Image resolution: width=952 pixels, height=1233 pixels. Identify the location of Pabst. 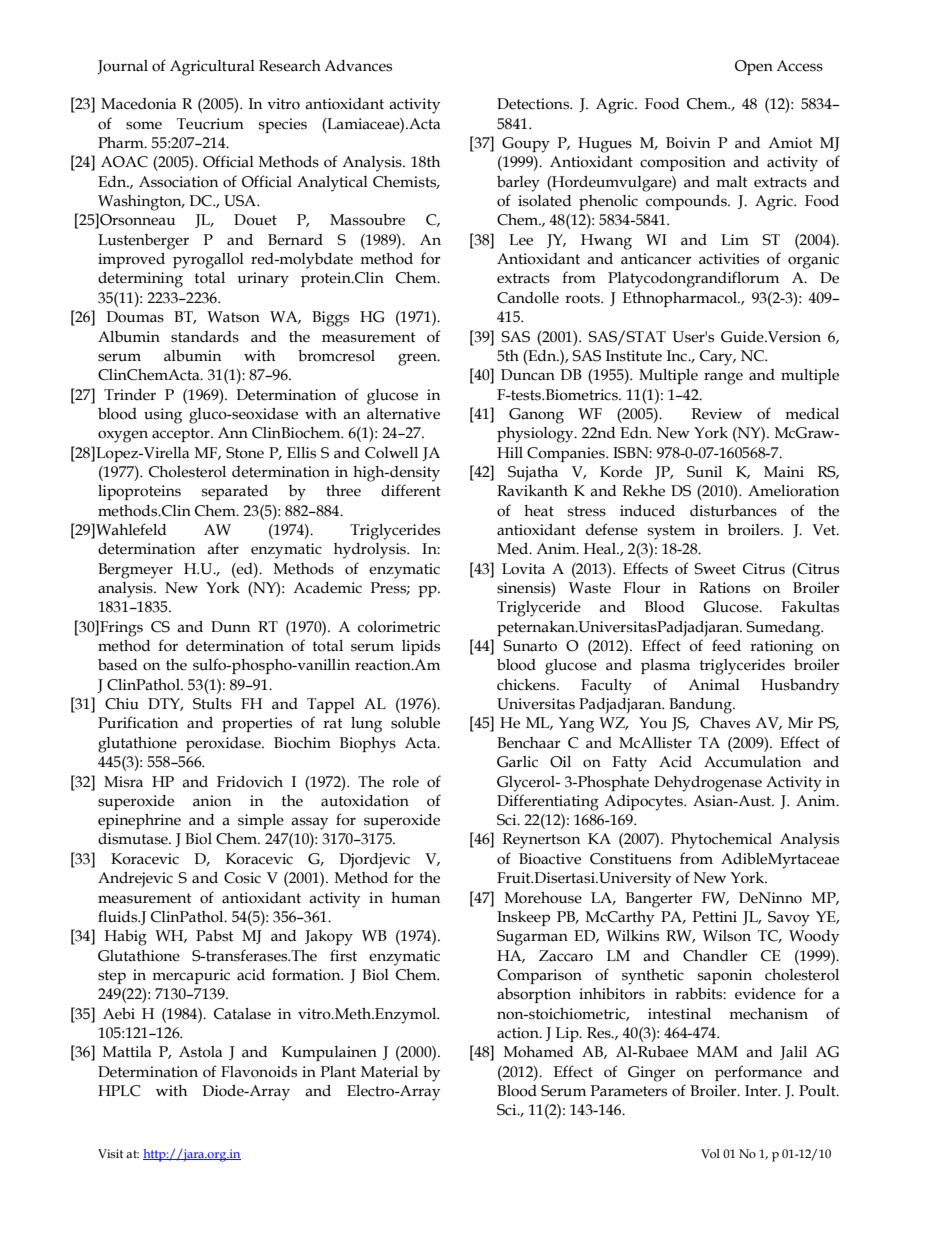
(215, 936).
